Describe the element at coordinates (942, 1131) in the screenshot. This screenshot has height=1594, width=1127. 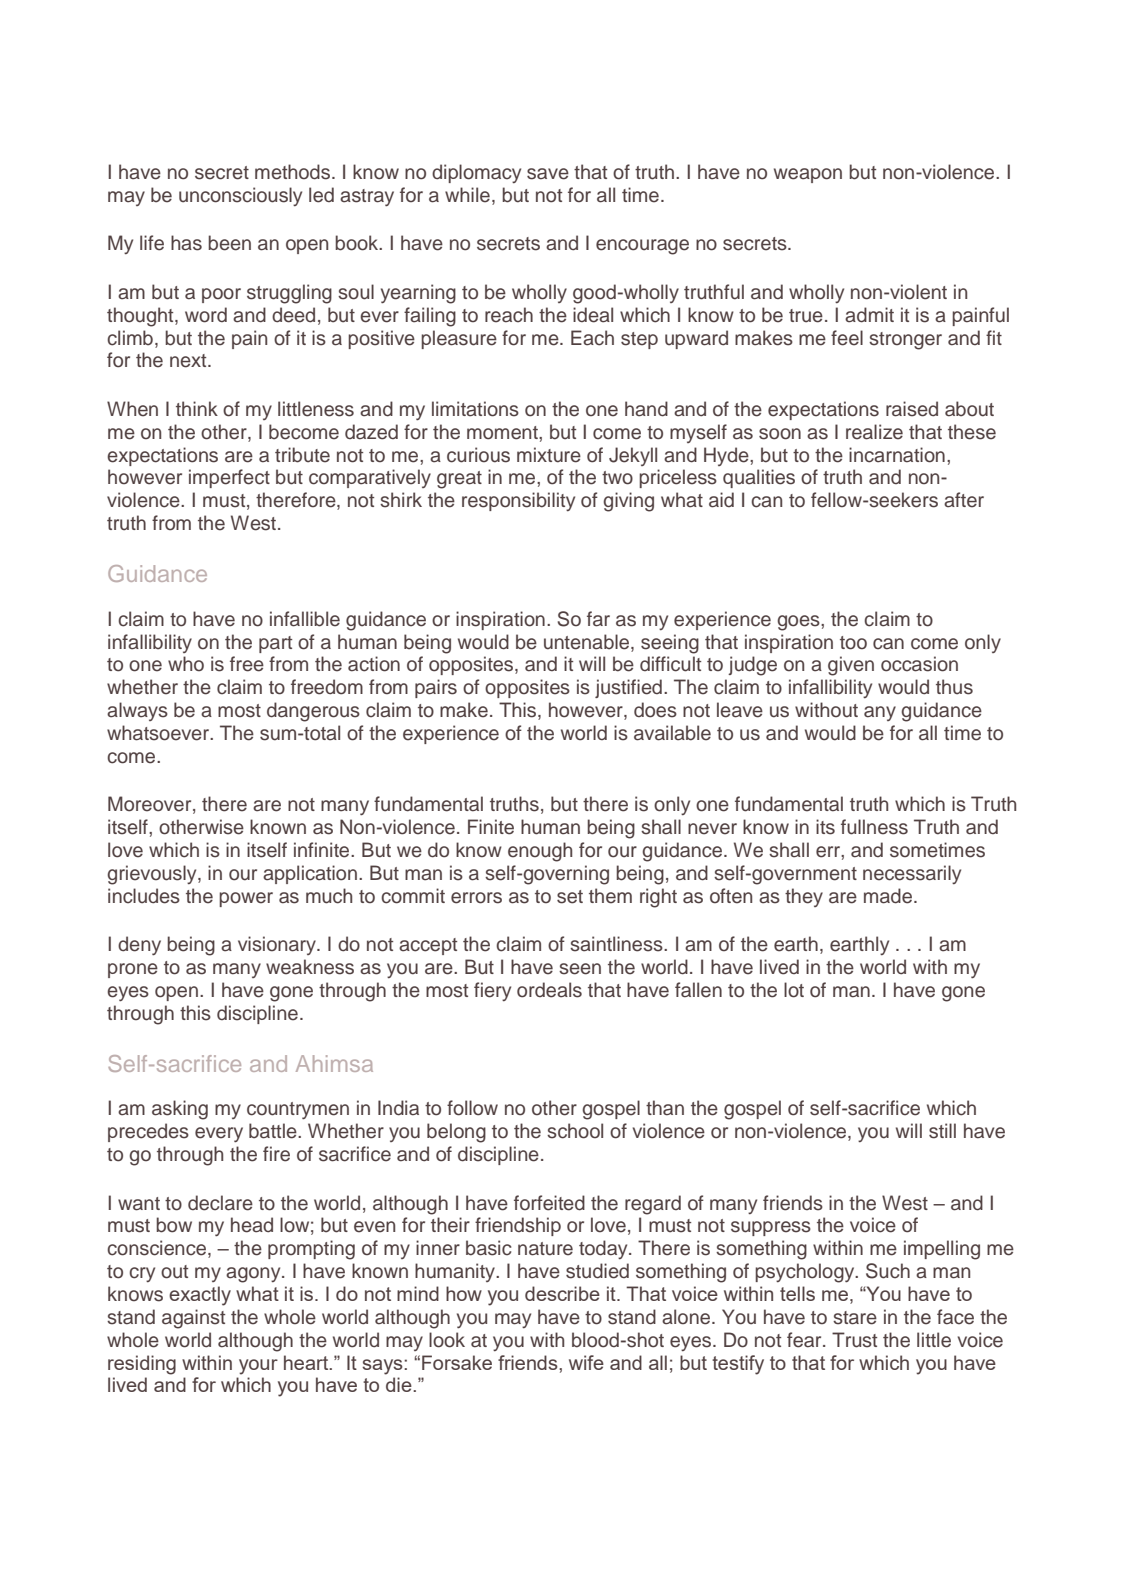
I see `still` at that location.
